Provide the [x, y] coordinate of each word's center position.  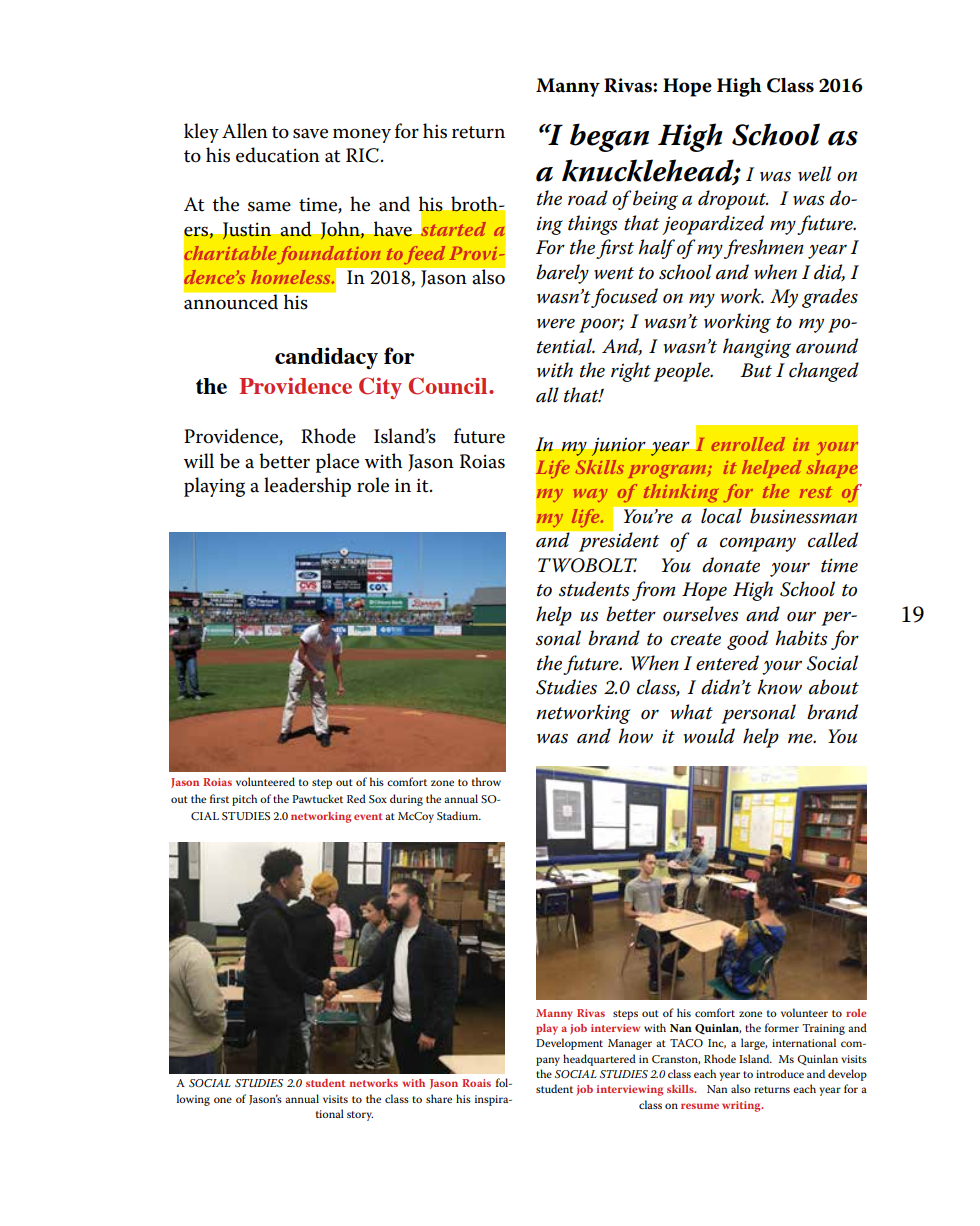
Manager [630, 1044]
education [278, 155]
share [439, 1098]
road [588, 198]
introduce [780, 1073]
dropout [733, 200]
